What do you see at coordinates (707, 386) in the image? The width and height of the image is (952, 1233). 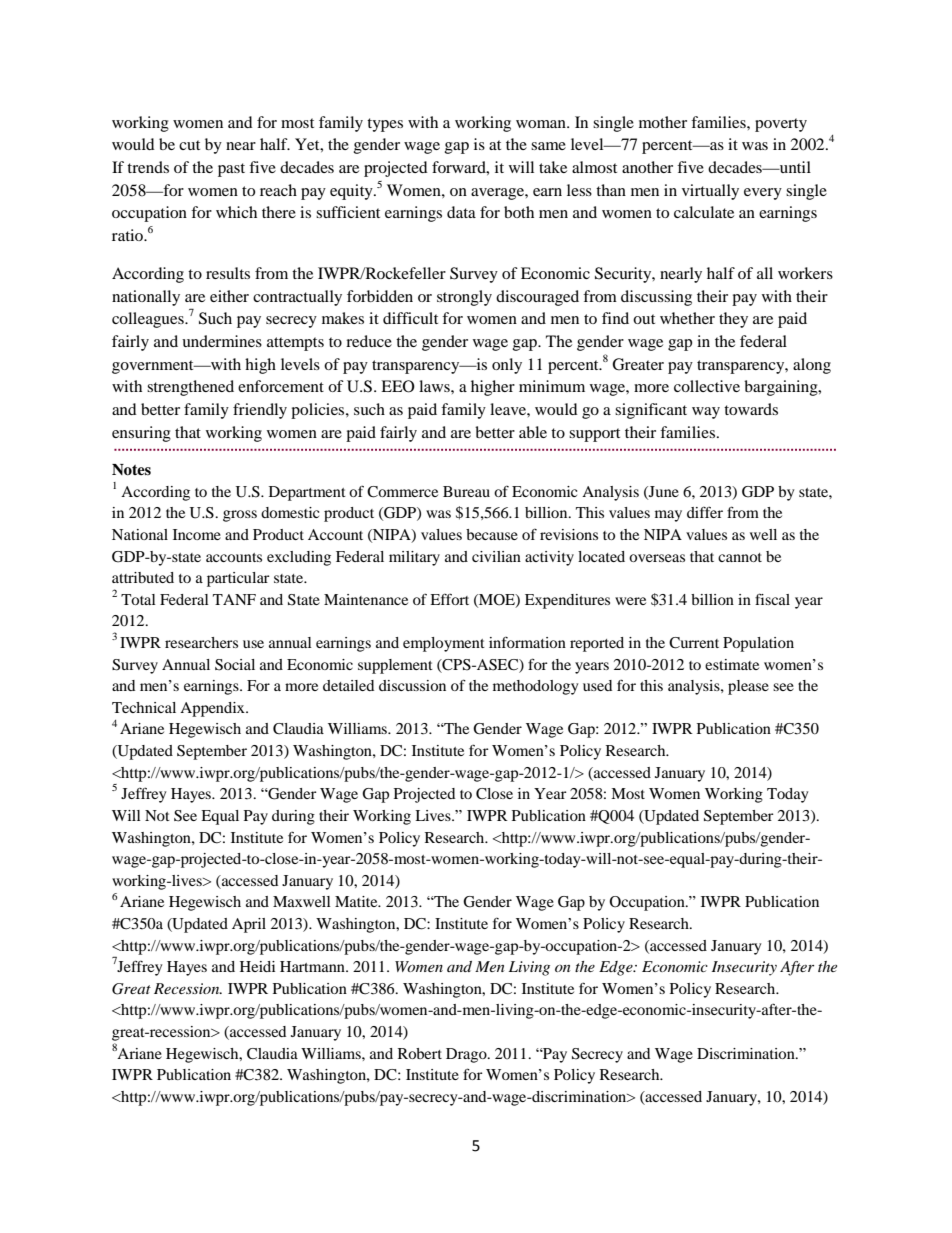 I see `collective` at bounding box center [707, 386].
